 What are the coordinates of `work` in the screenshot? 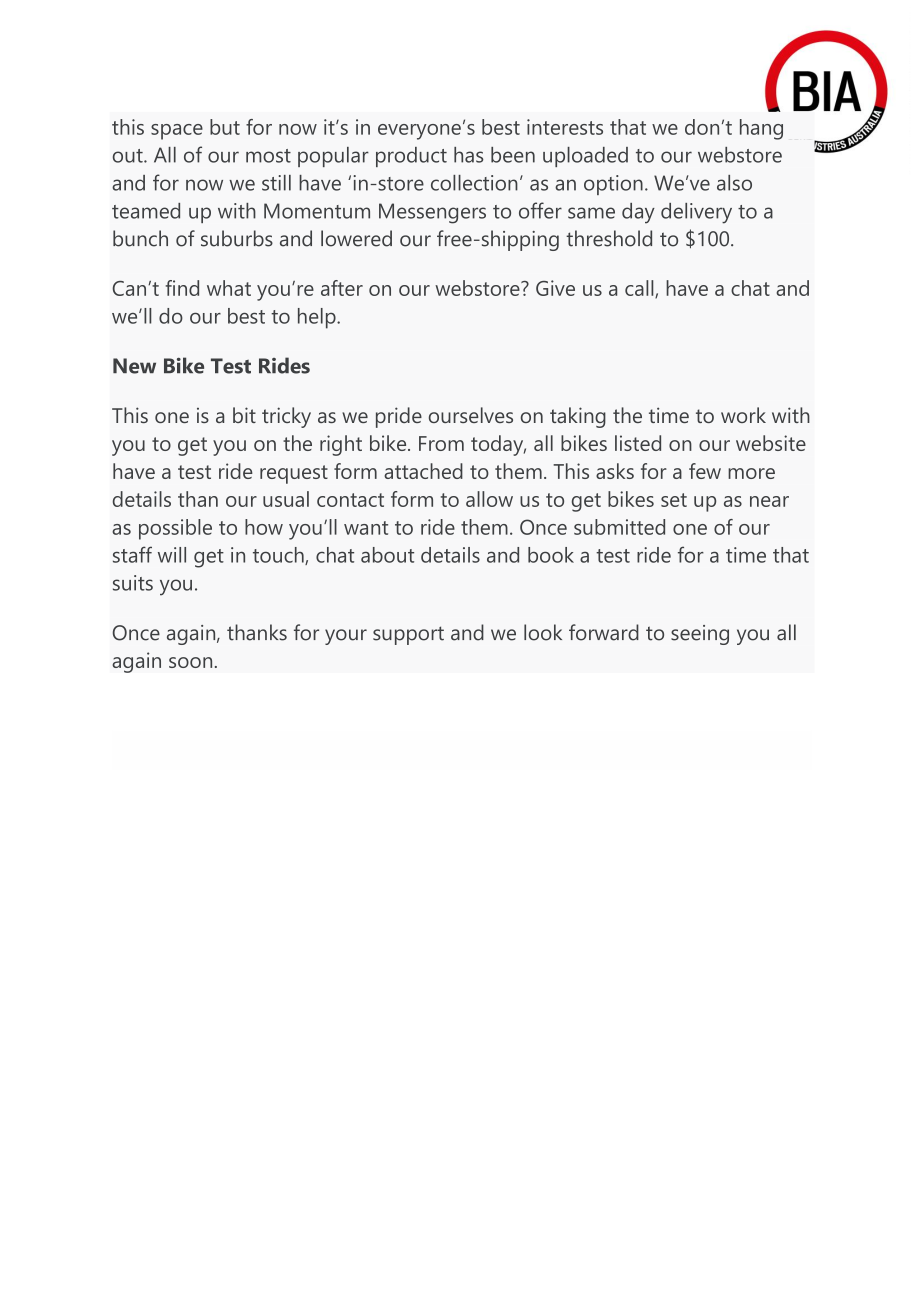 It's located at (743, 415).
